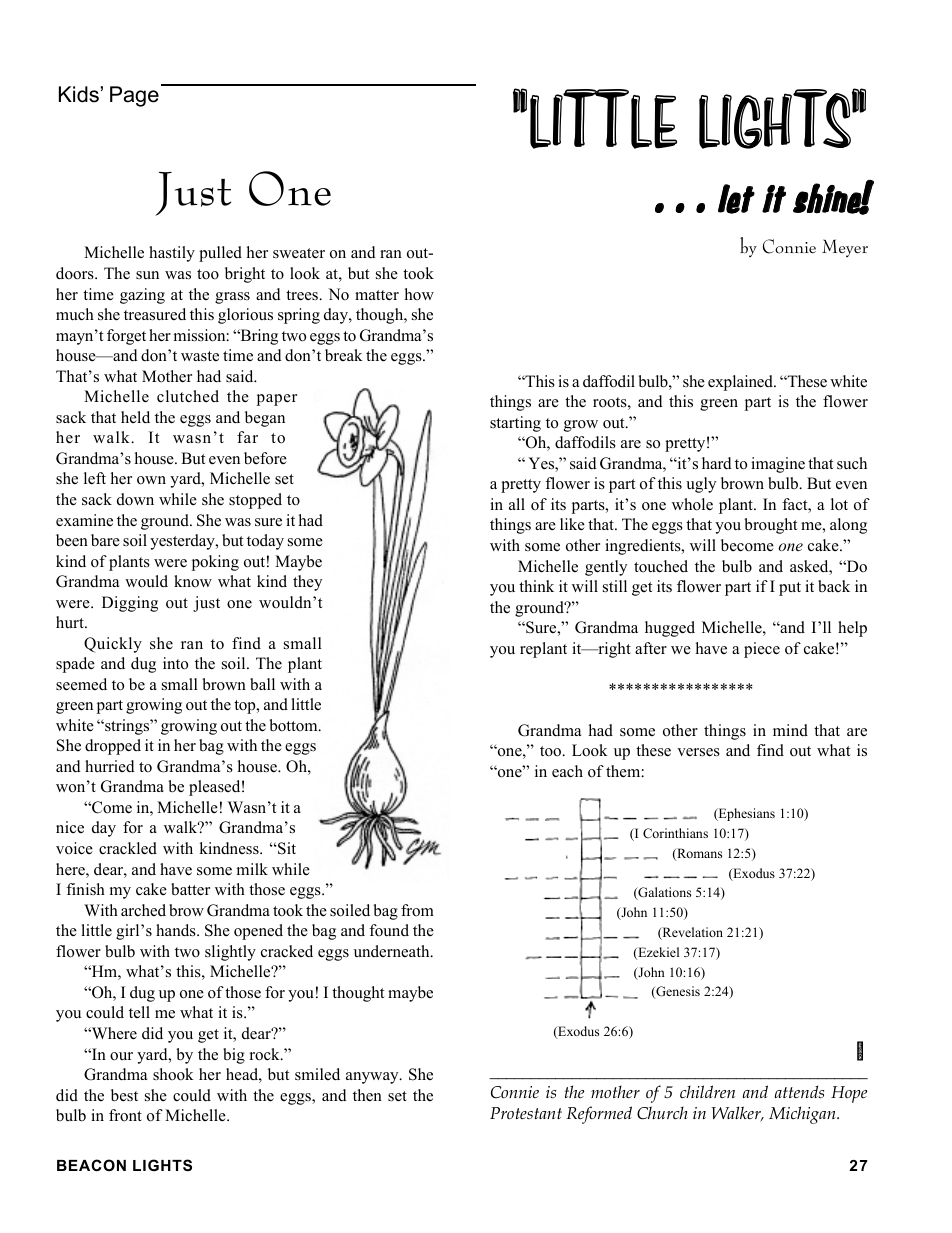 The height and width of the screenshot is (1233, 952). Describe the element at coordinates (778, 465) in the screenshot. I see `imagine` at that location.
